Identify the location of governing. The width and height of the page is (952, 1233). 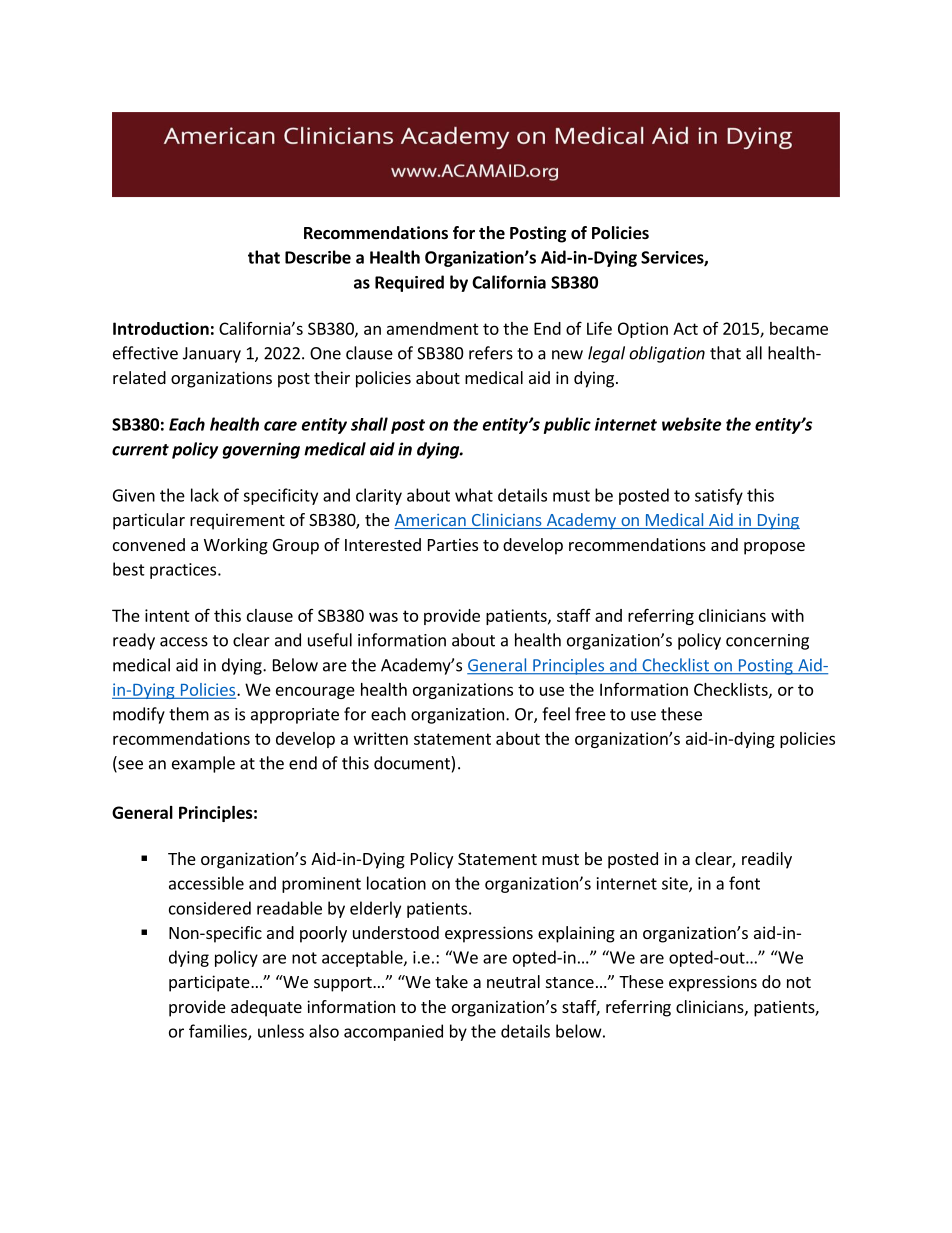
(261, 450).
